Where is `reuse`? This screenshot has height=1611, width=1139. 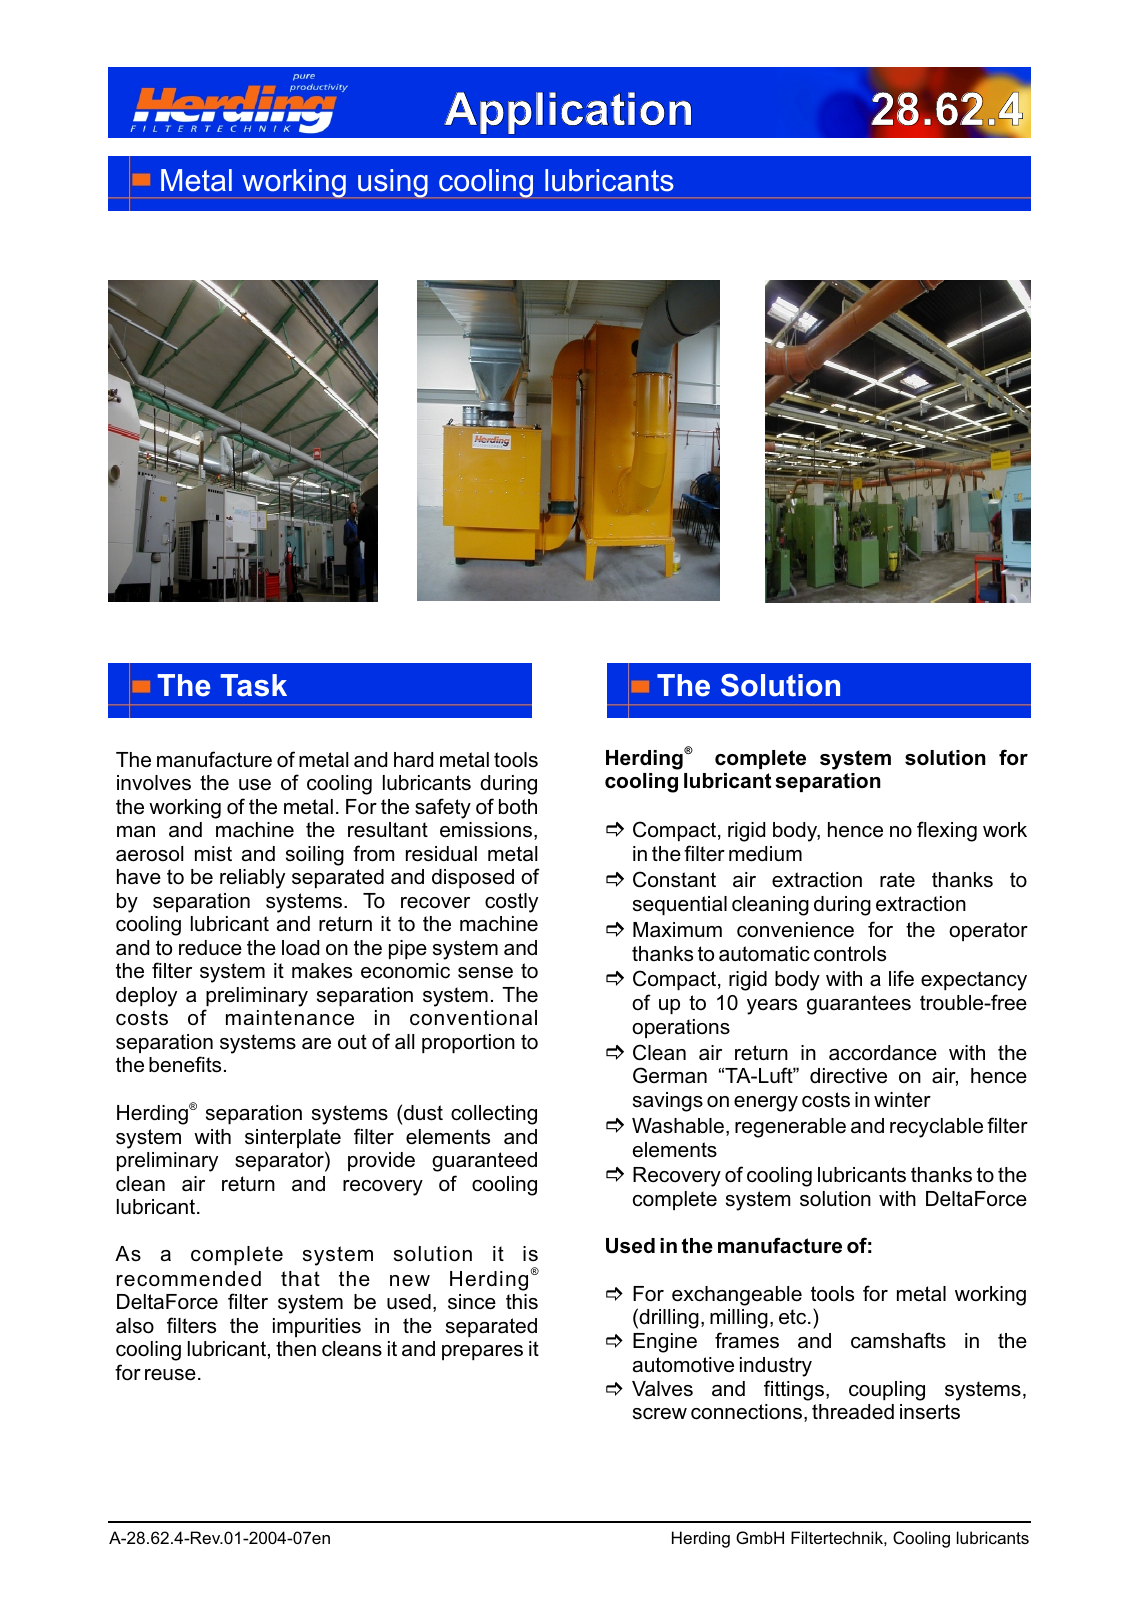 reuse is located at coordinates (170, 1375).
